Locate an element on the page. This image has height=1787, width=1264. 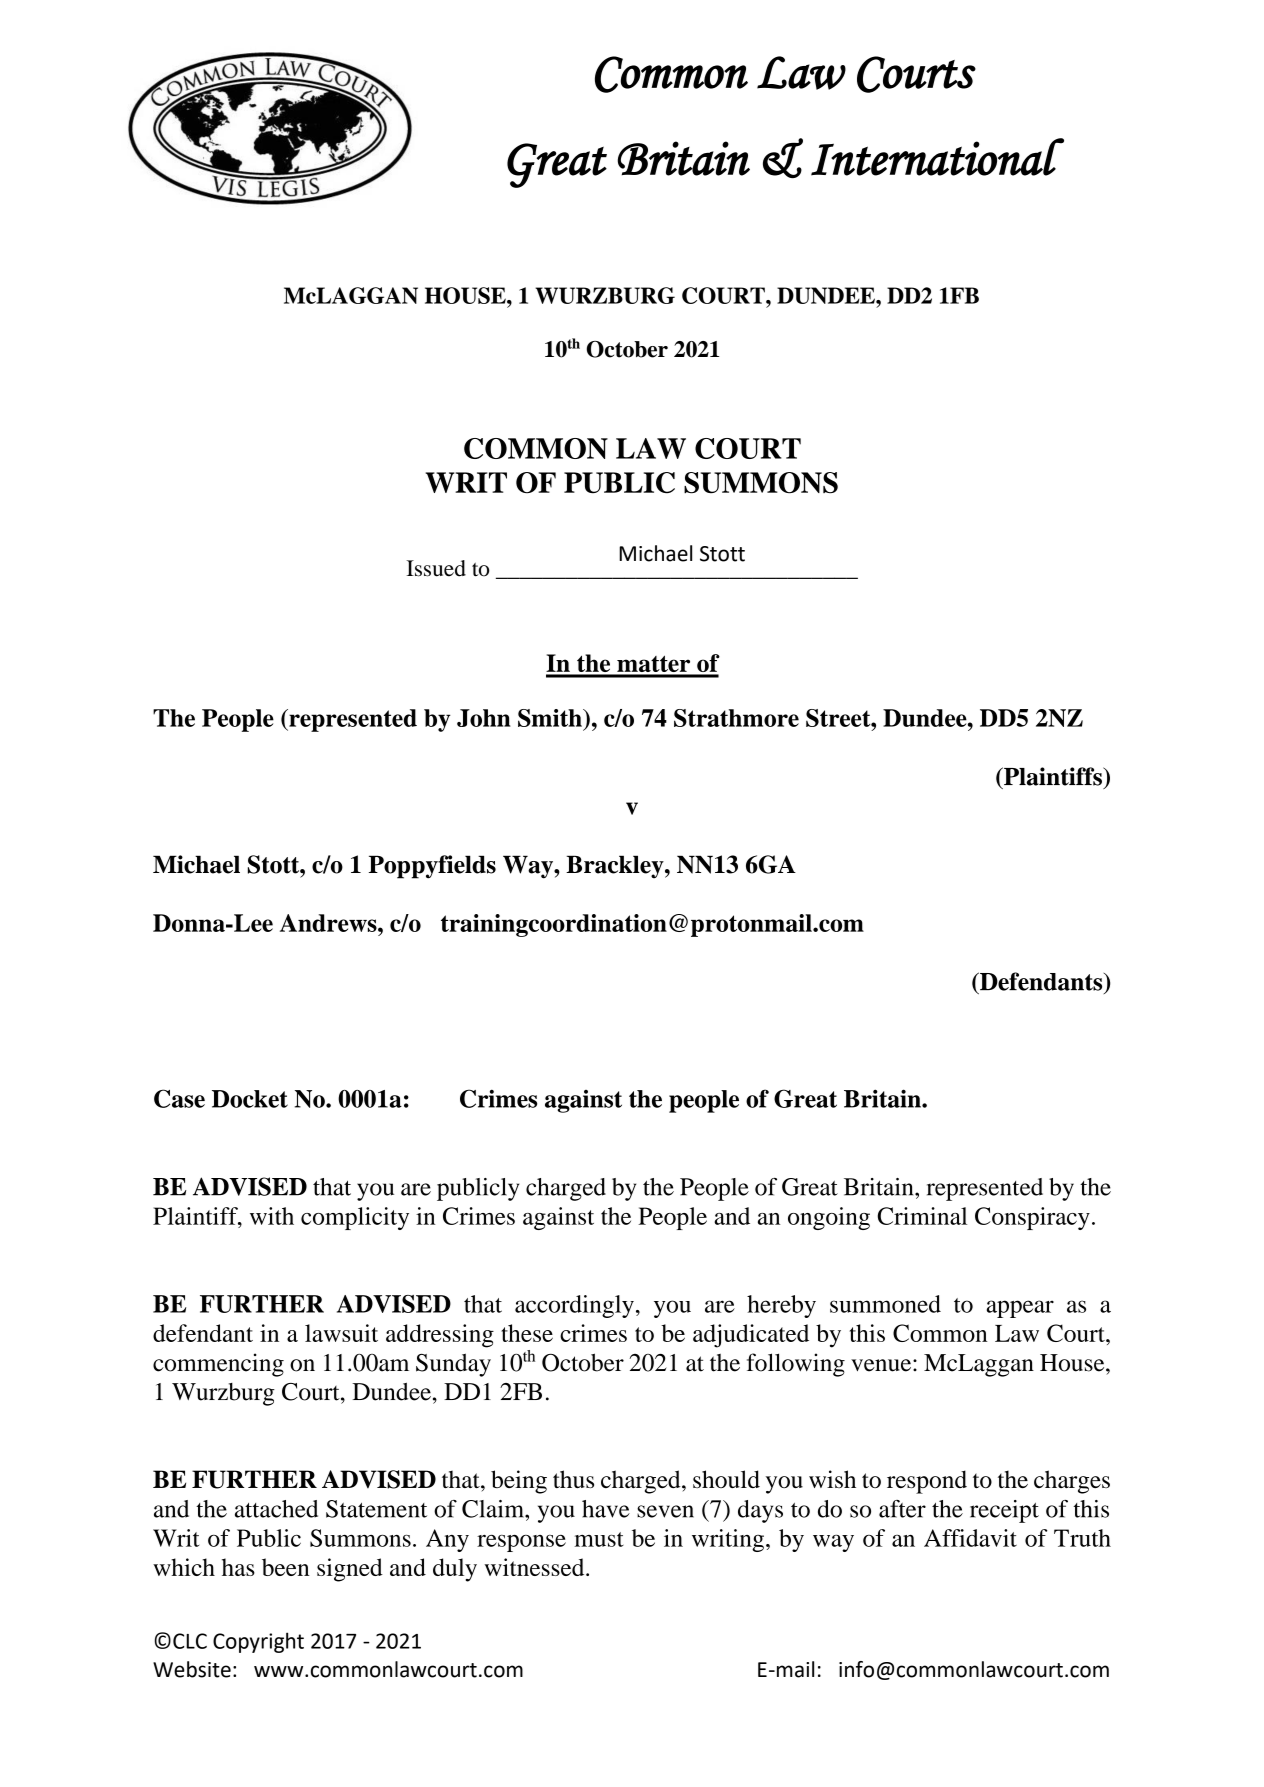
with is located at coordinates (272, 1216).
